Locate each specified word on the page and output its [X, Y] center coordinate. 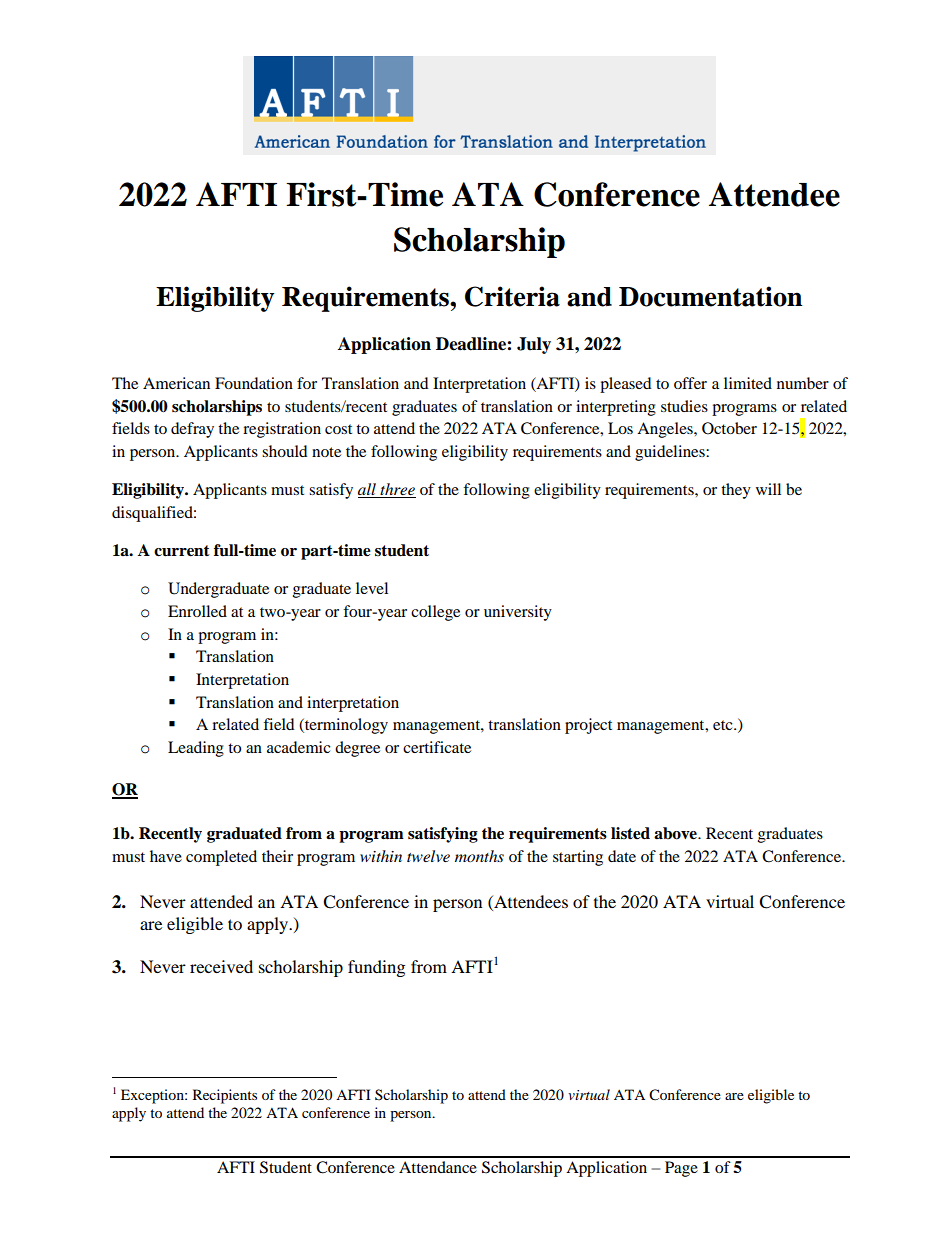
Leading [196, 749]
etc [724, 725]
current [182, 551]
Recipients [225, 1096]
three [397, 490]
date [622, 856]
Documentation [711, 296]
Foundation [254, 383]
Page [681, 1169]
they [736, 491]
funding [376, 968]
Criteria [512, 296]
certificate [437, 747]
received [221, 966]
